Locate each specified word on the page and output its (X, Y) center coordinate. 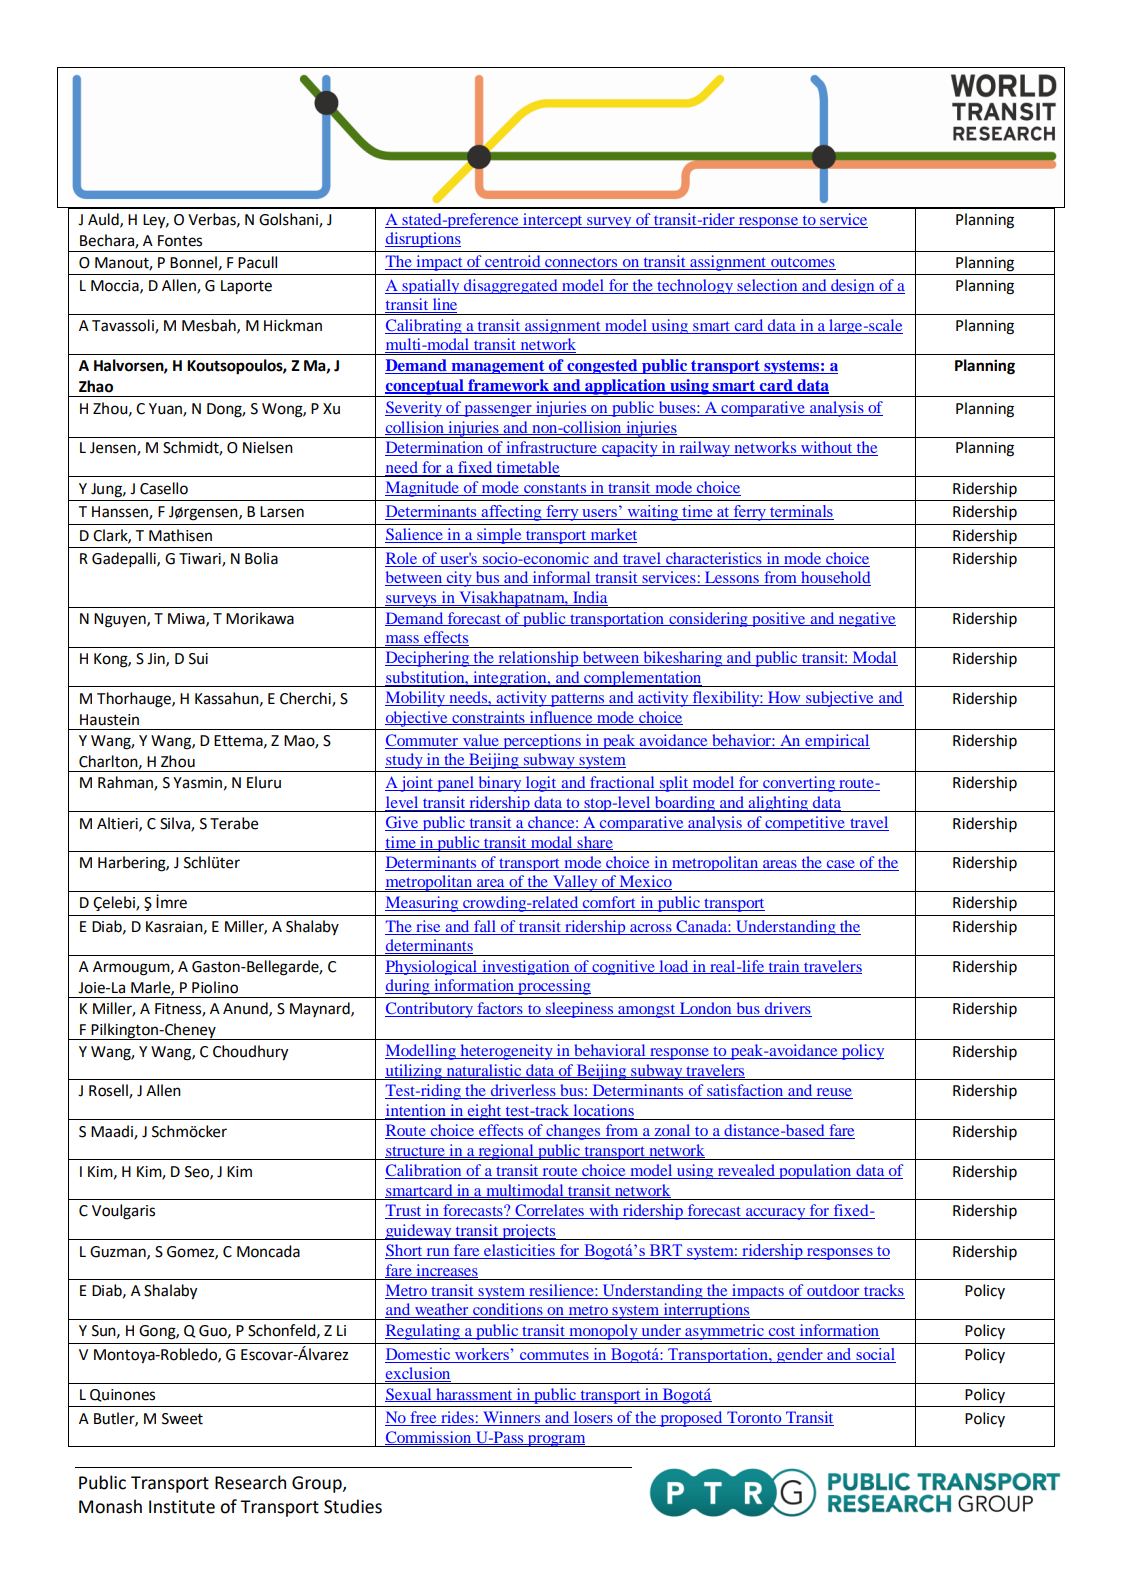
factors (500, 1009)
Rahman (126, 783)
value (481, 740)
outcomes (802, 263)
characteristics (714, 558)
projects (529, 1232)
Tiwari (201, 560)
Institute (182, 1507)
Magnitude (423, 489)
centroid (513, 262)
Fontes (180, 241)
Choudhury (250, 1053)
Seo (198, 1172)
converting (799, 784)
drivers (787, 1009)
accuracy (776, 1214)
